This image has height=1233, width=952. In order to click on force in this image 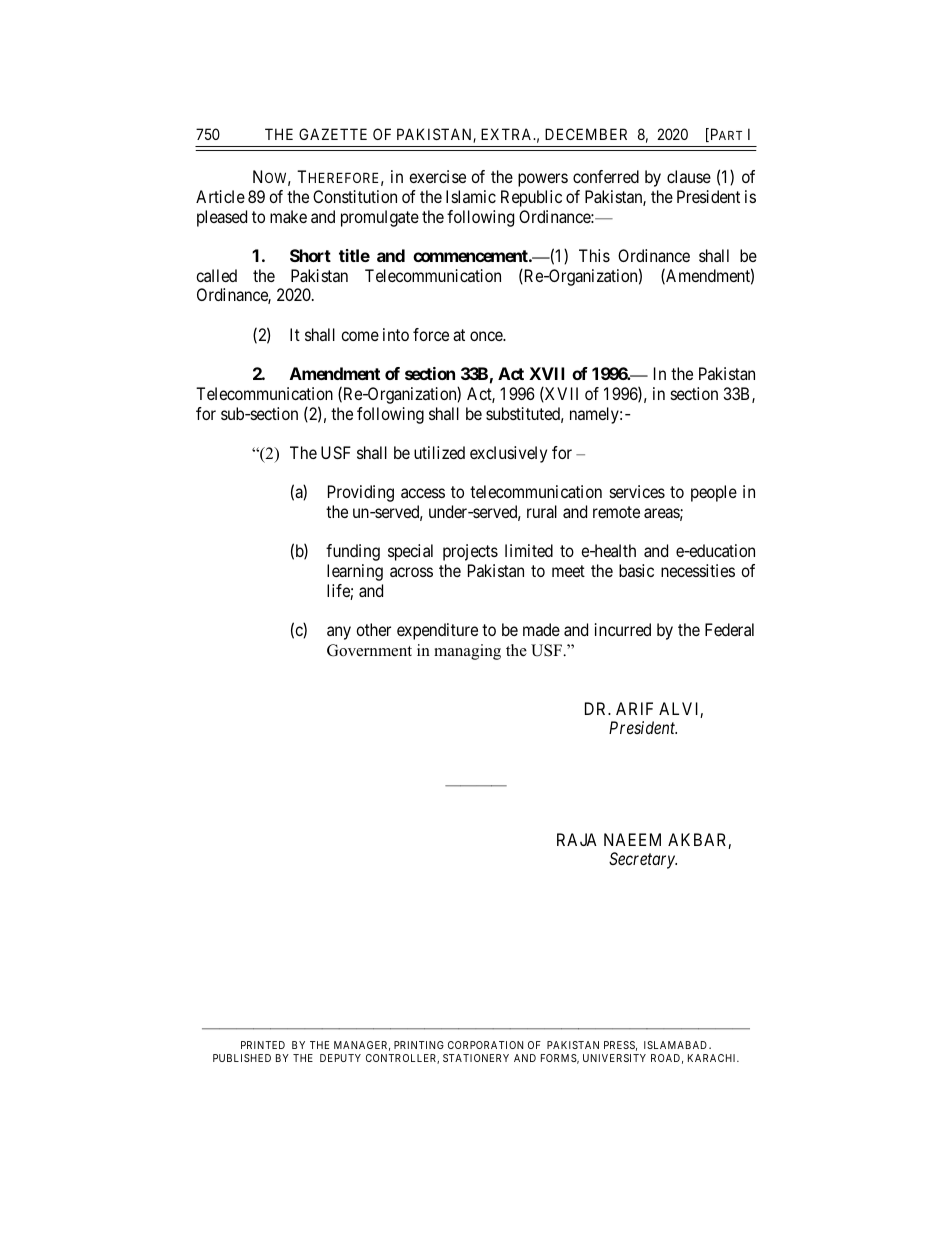, I will do `click(431, 334)`.
